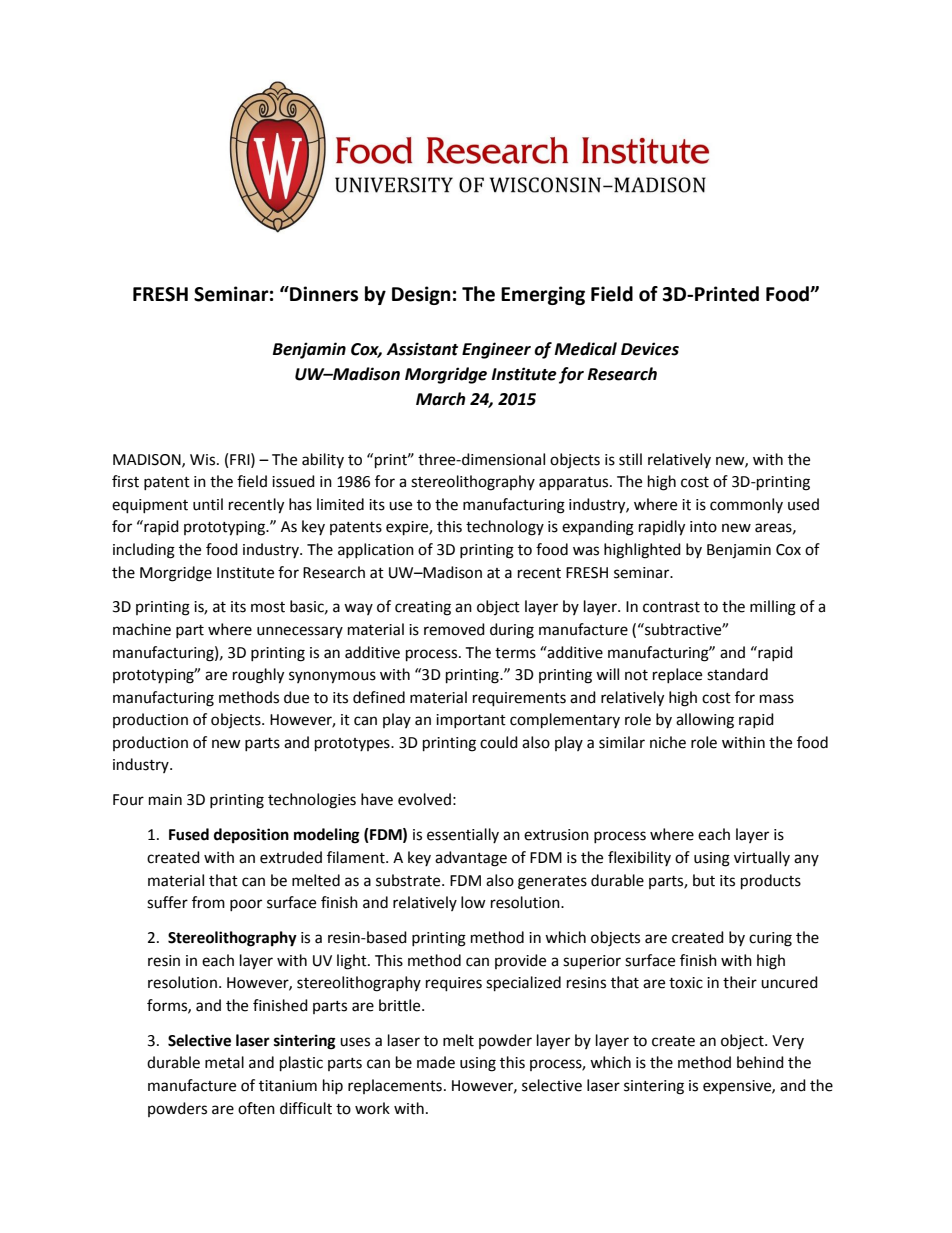 This page has width=952, height=1233. Describe the element at coordinates (762, 858) in the page. I see `virtually` at that location.
